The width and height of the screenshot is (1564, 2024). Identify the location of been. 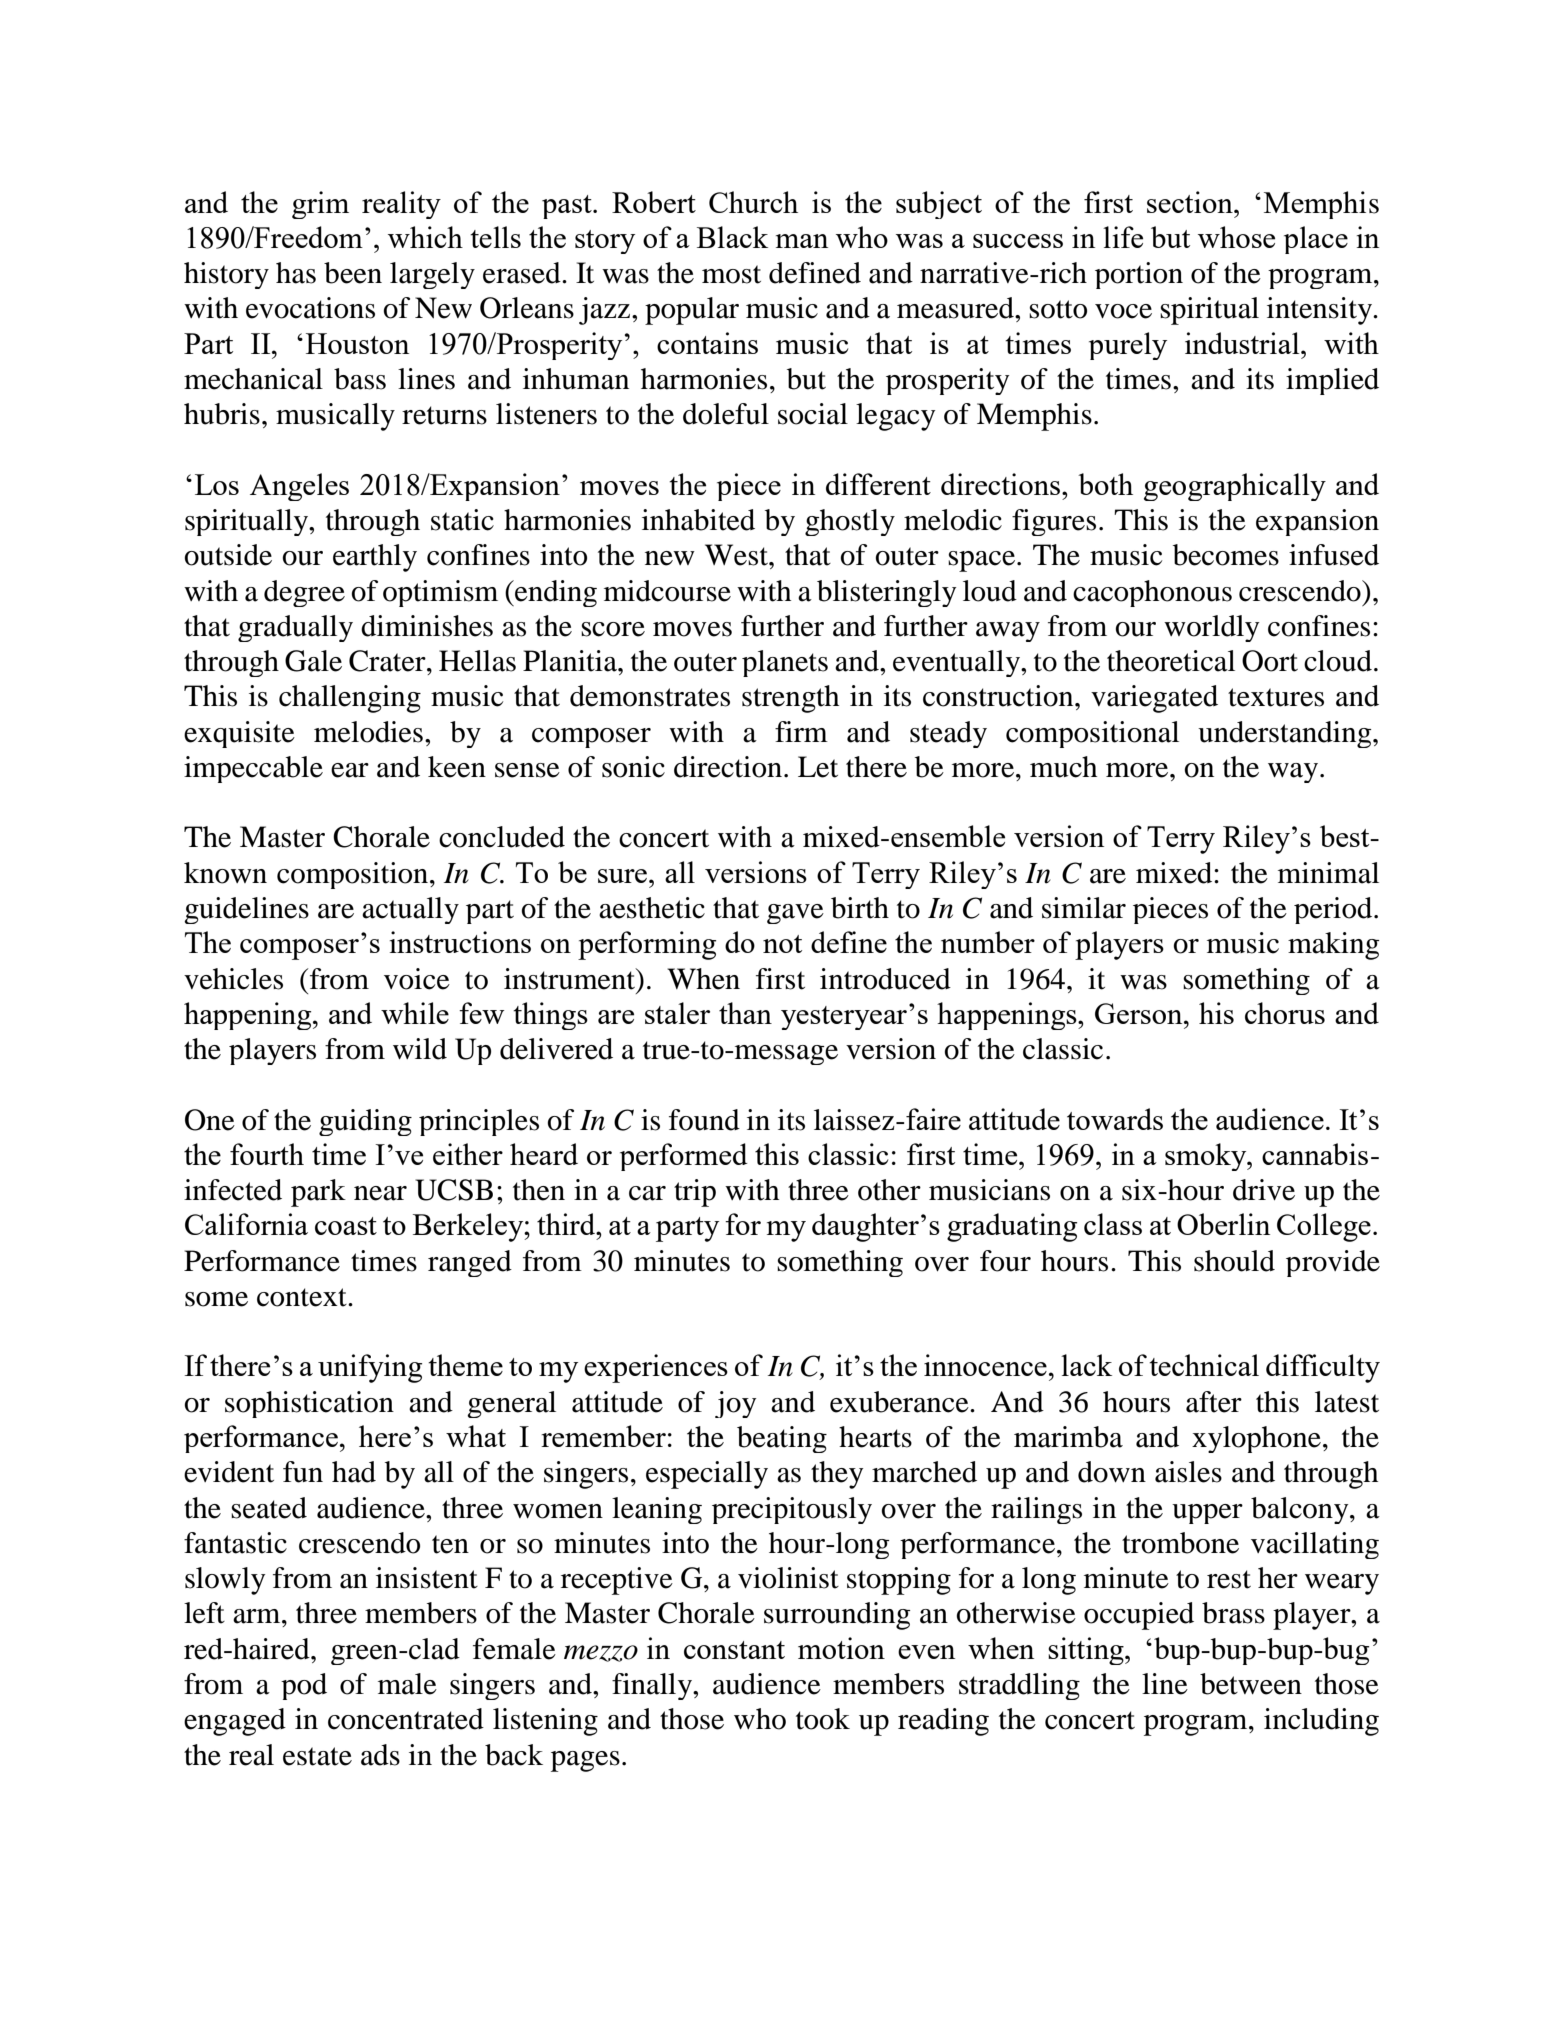
(353, 273).
